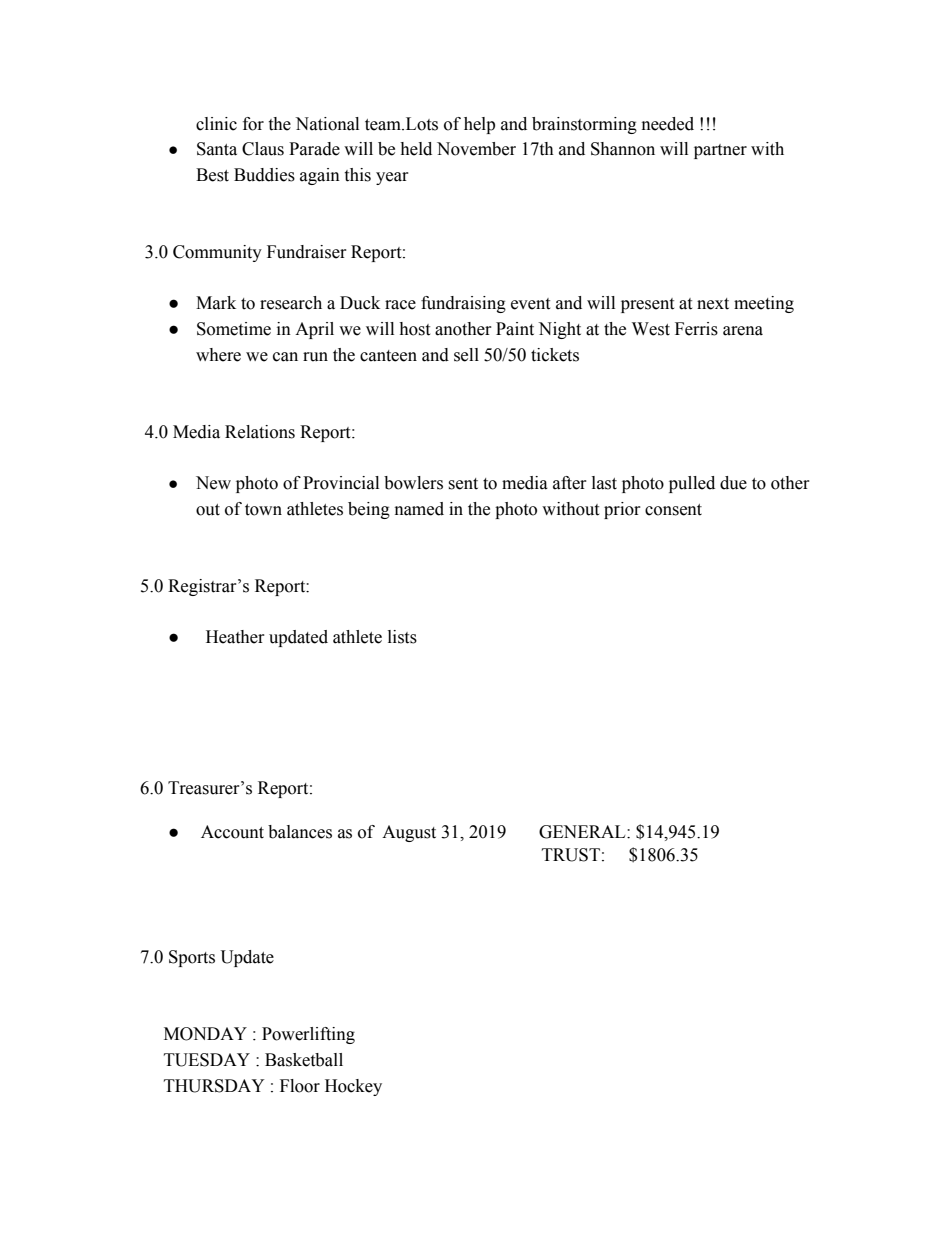  What do you see at coordinates (304, 1060) in the image?
I see `Basketball` at bounding box center [304, 1060].
